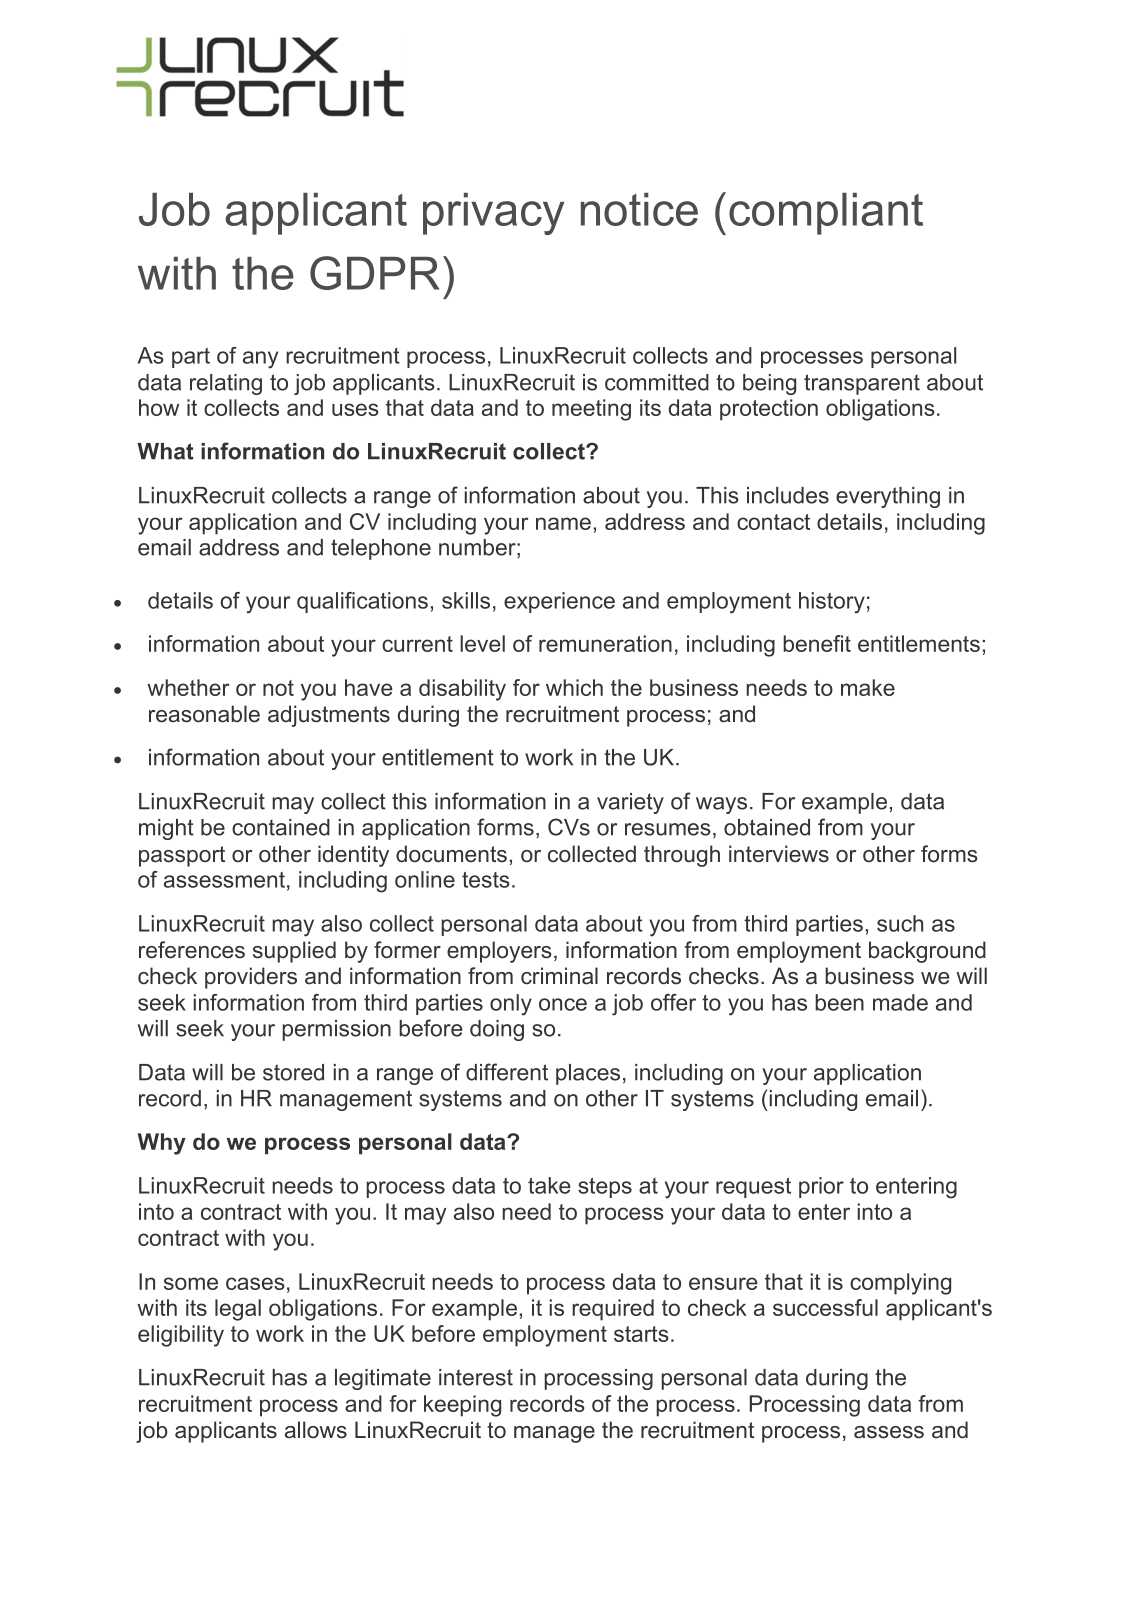  Describe the element at coordinates (868, 687) in the screenshot. I see `make` at that location.
